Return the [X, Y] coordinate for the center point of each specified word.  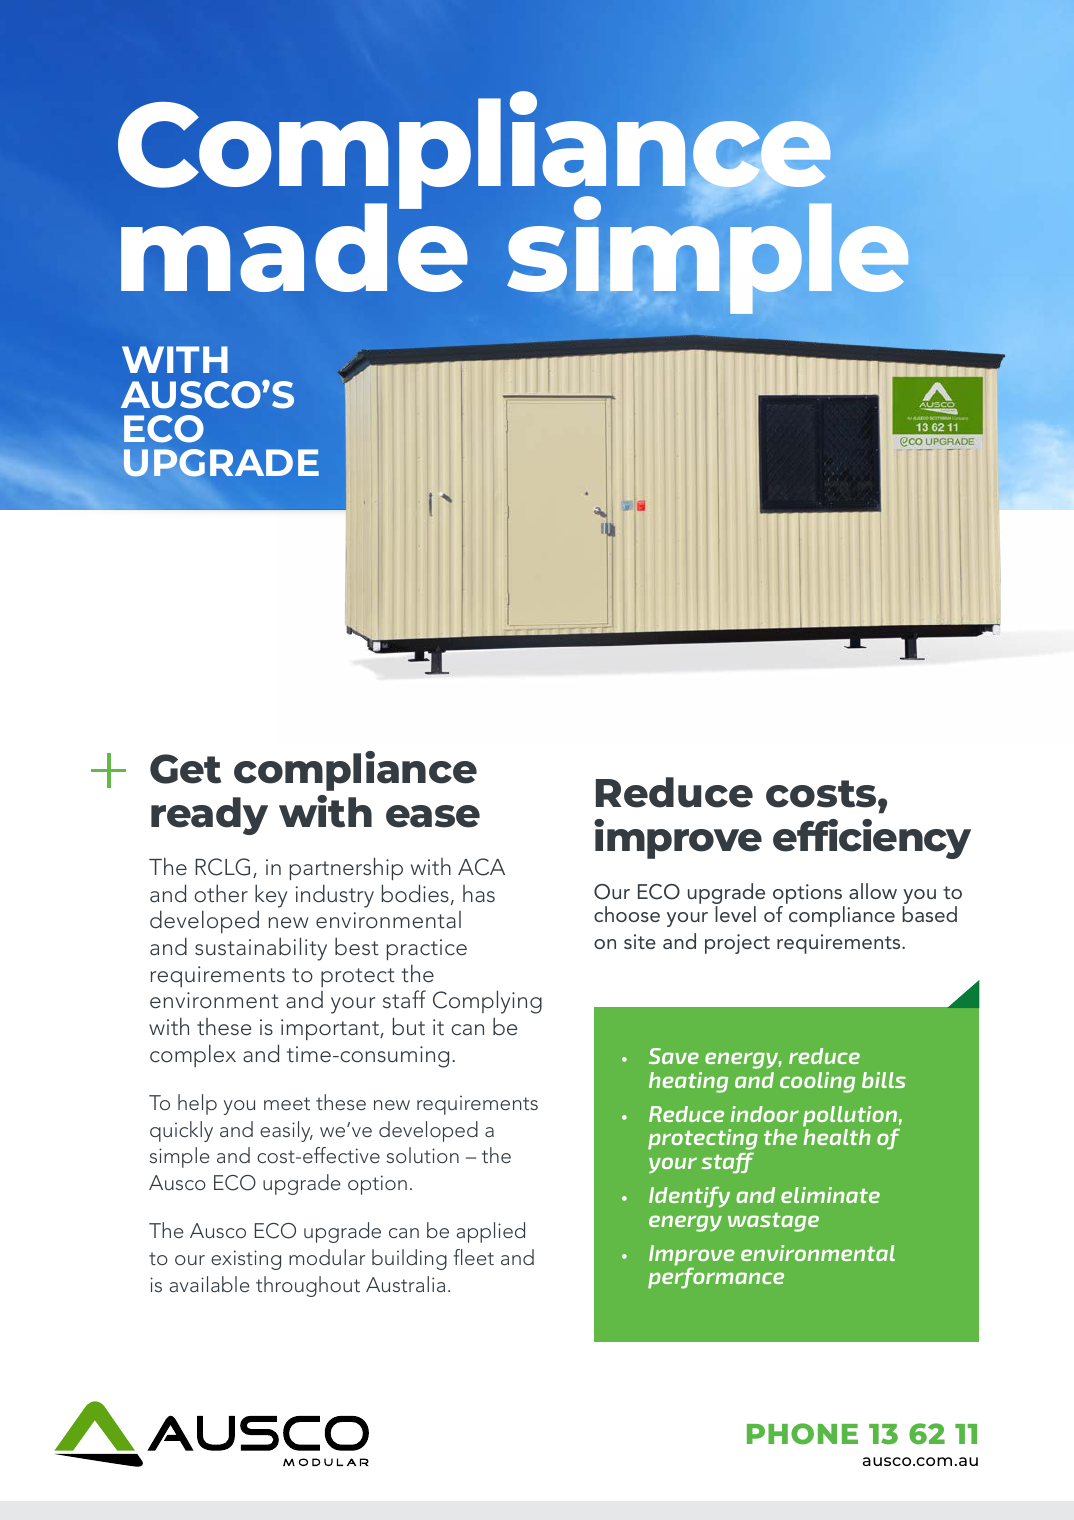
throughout [308, 1286]
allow [873, 891]
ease [433, 816]
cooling [817, 1082]
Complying [487, 1002]
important [331, 1029]
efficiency [872, 839]
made [294, 246]
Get [185, 769]
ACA [481, 867]
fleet [473, 1257]
